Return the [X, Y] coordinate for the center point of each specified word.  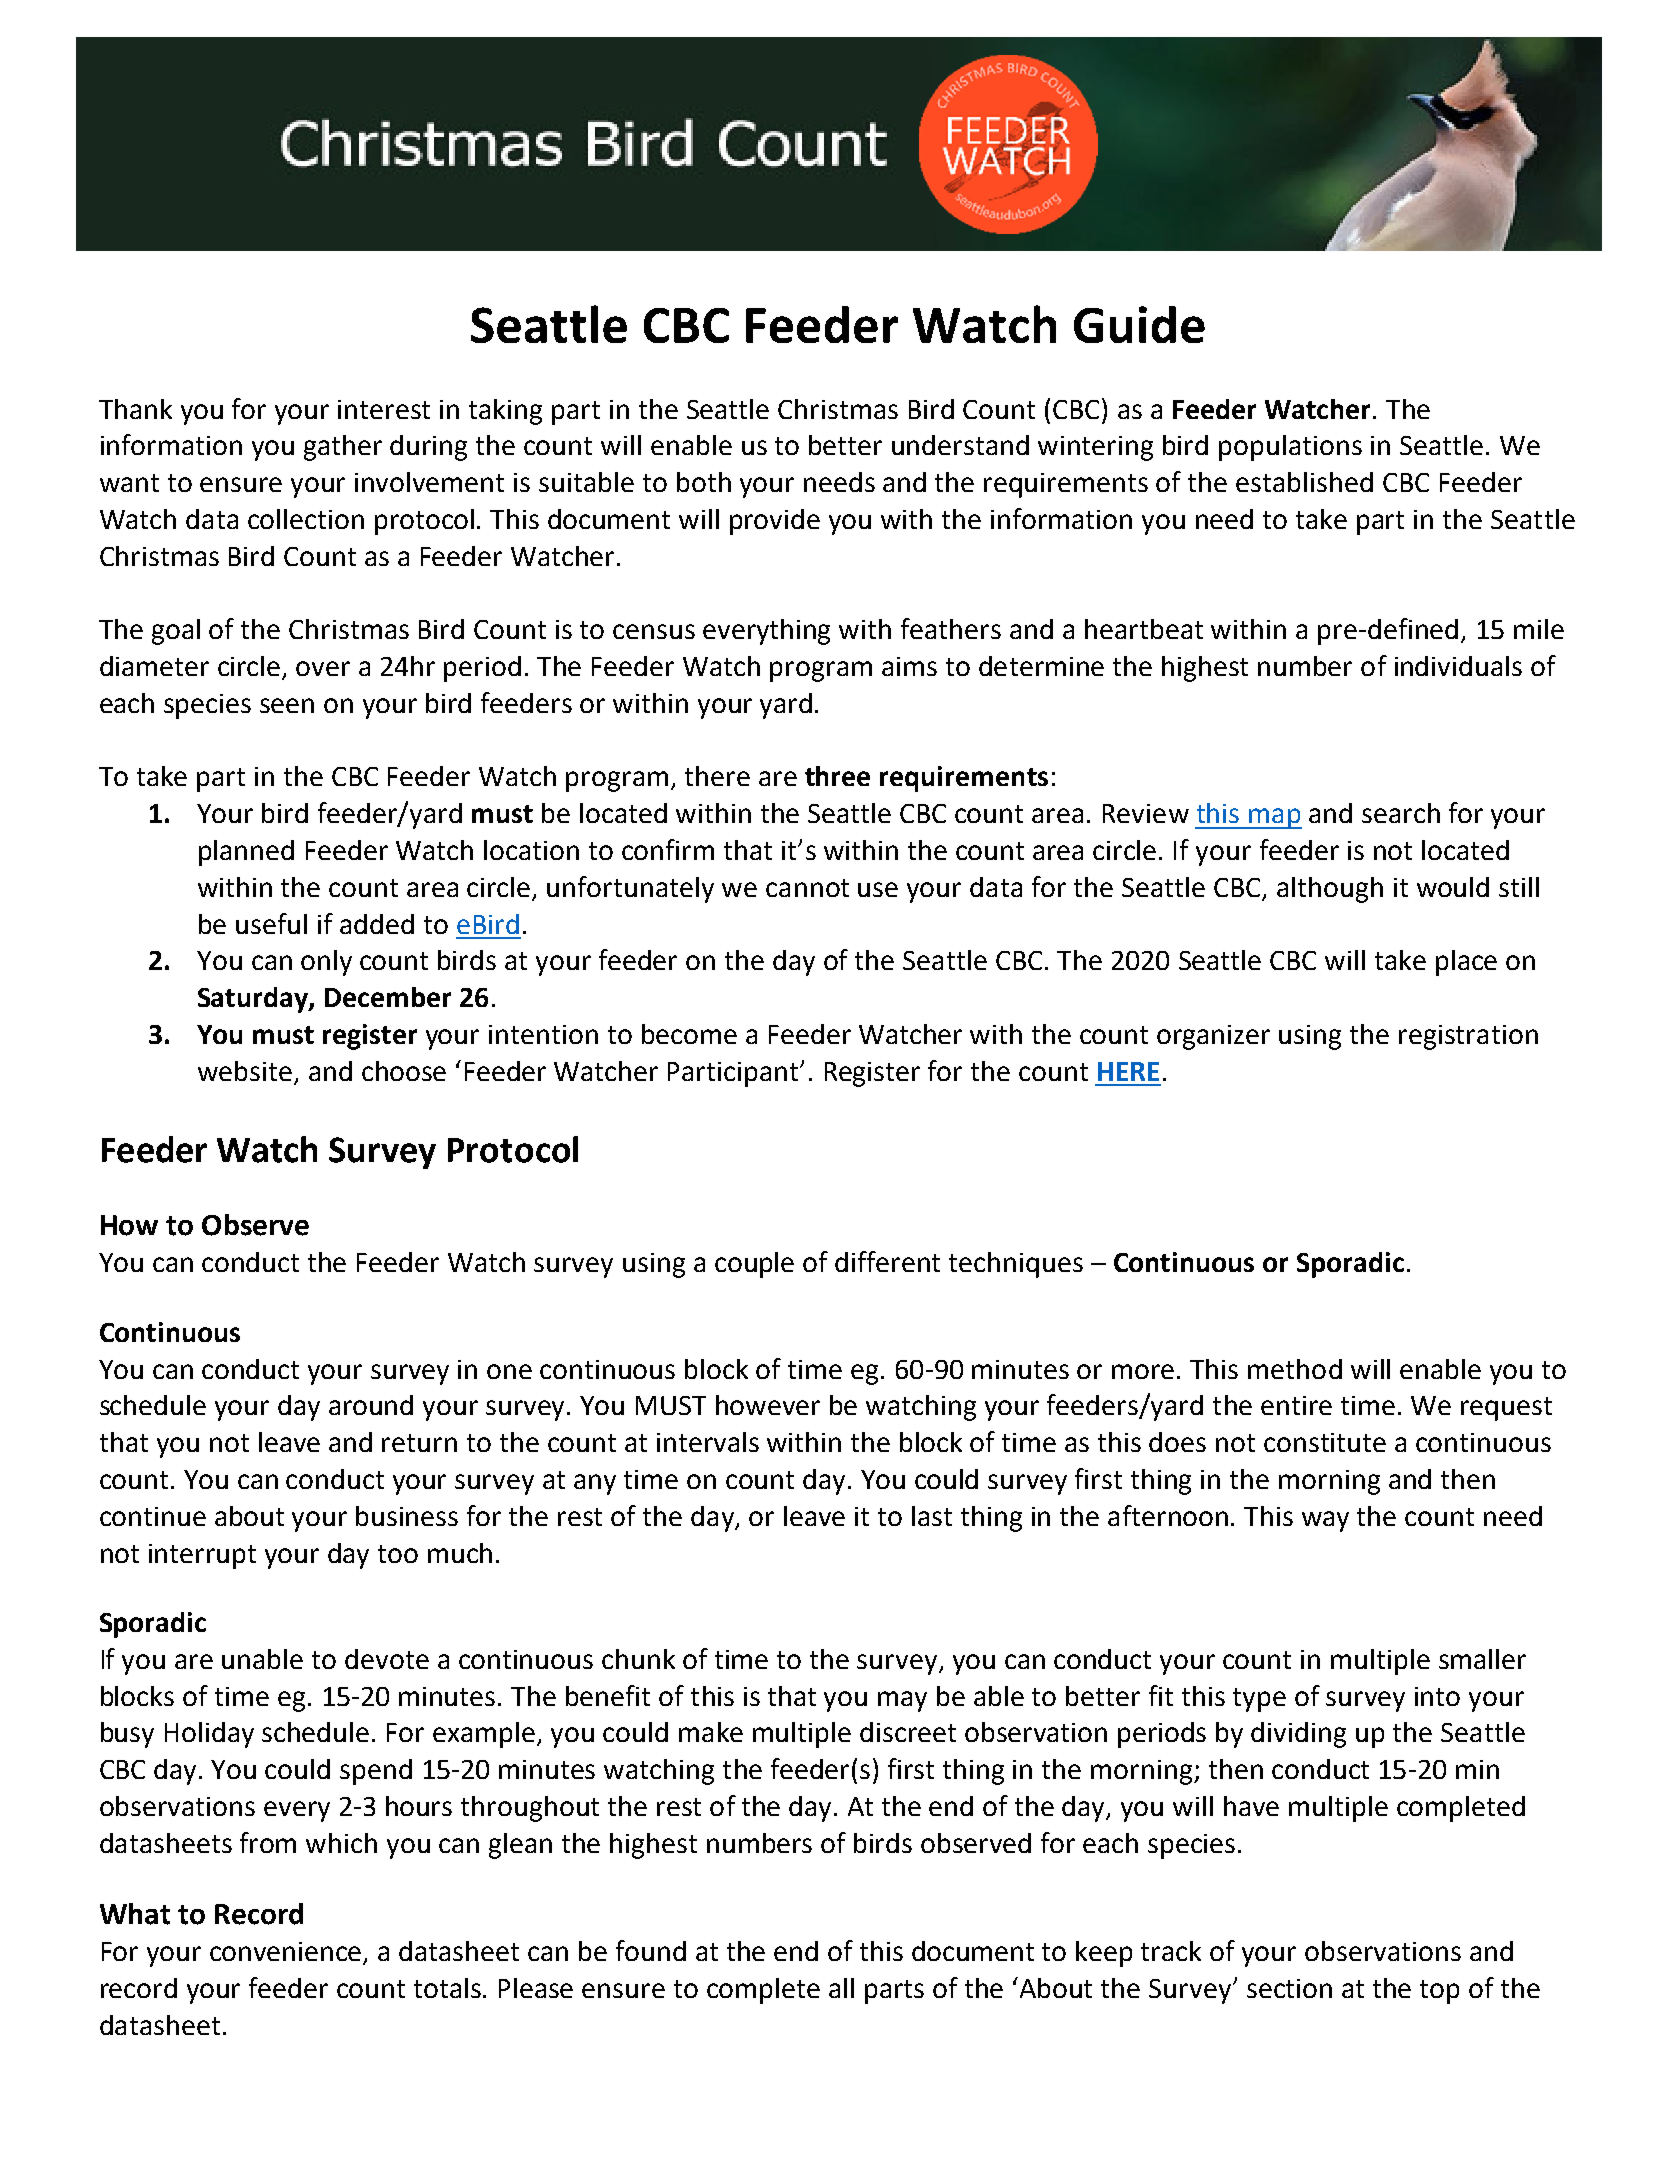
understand [960, 445]
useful [271, 923]
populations [1290, 448]
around [371, 1405]
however [768, 1405]
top [1439, 1992]
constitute [1325, 1442]
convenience [287, 1953]
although [1330, 890]
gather [343, 448]
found [651, 1950]
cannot [807, 888]
